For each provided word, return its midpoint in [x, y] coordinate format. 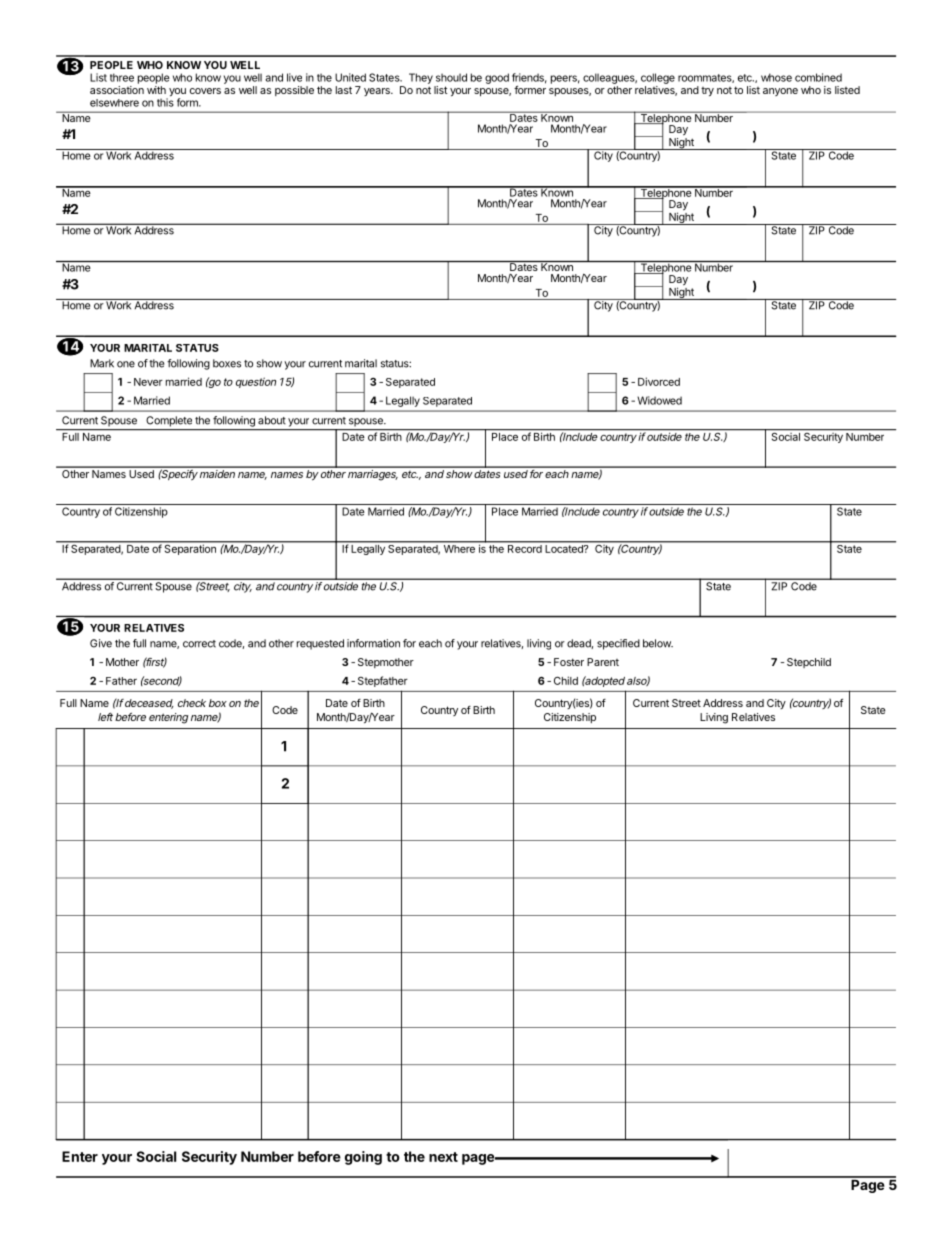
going [363, 1158]
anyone [780, 92]
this [165, 102]
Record [525, 549]
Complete [169, 421]
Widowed [659, 400]
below [658, 643]
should [451, 77]
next [443, 1157]
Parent [603, 662]
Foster [569, 662]
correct [199, 644]
